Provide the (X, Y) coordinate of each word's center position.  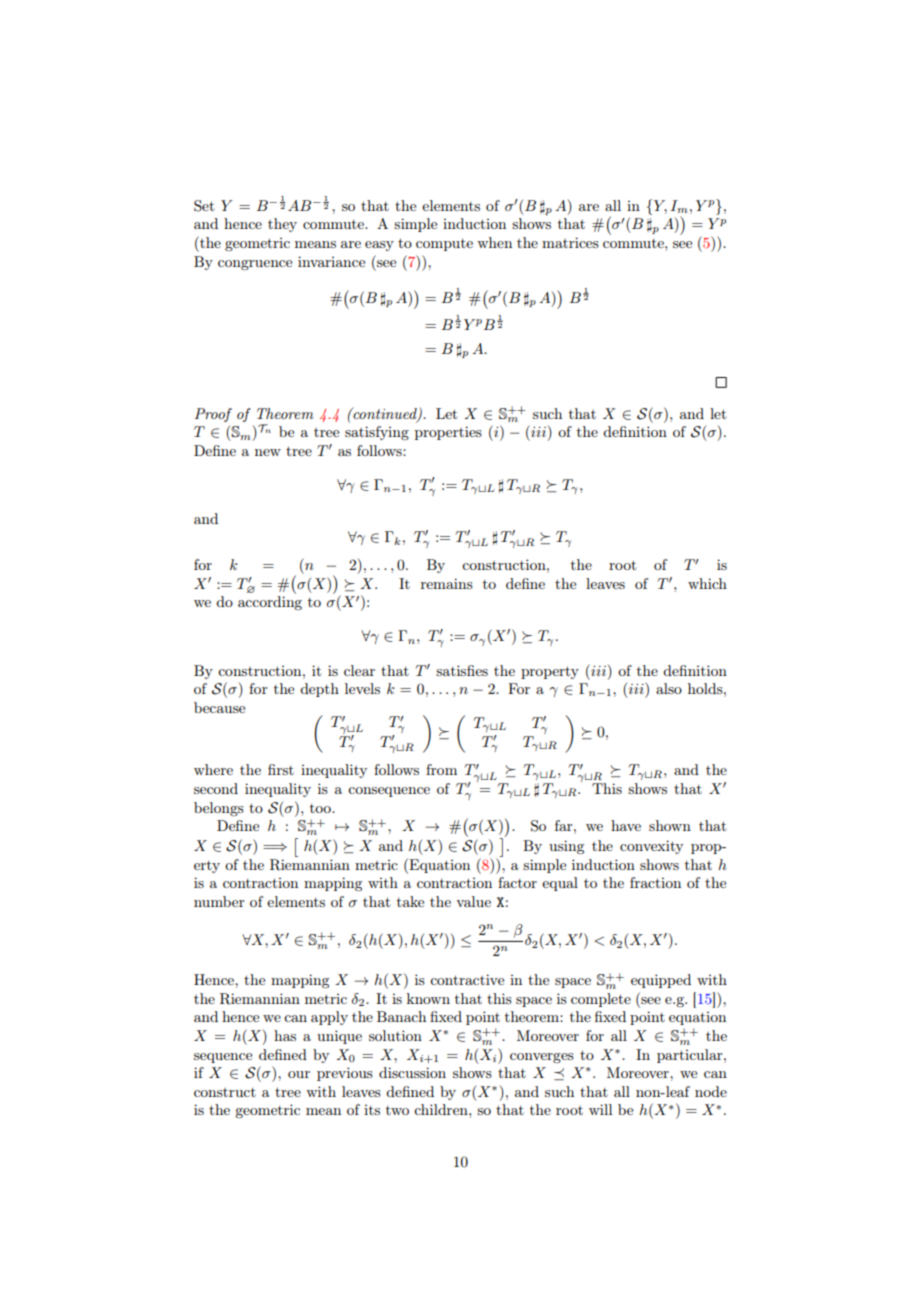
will (600, 1109)
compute (444, 245)
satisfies (462, 670)
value (473, 901)
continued (385, 414)
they (282, 225)
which (707, 583)
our (299, 1074)
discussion (412, 1072)
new (268, 452)
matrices (570, 242)
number (219, 901)
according (270, 603)
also (669, 688)
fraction (655, 882)
